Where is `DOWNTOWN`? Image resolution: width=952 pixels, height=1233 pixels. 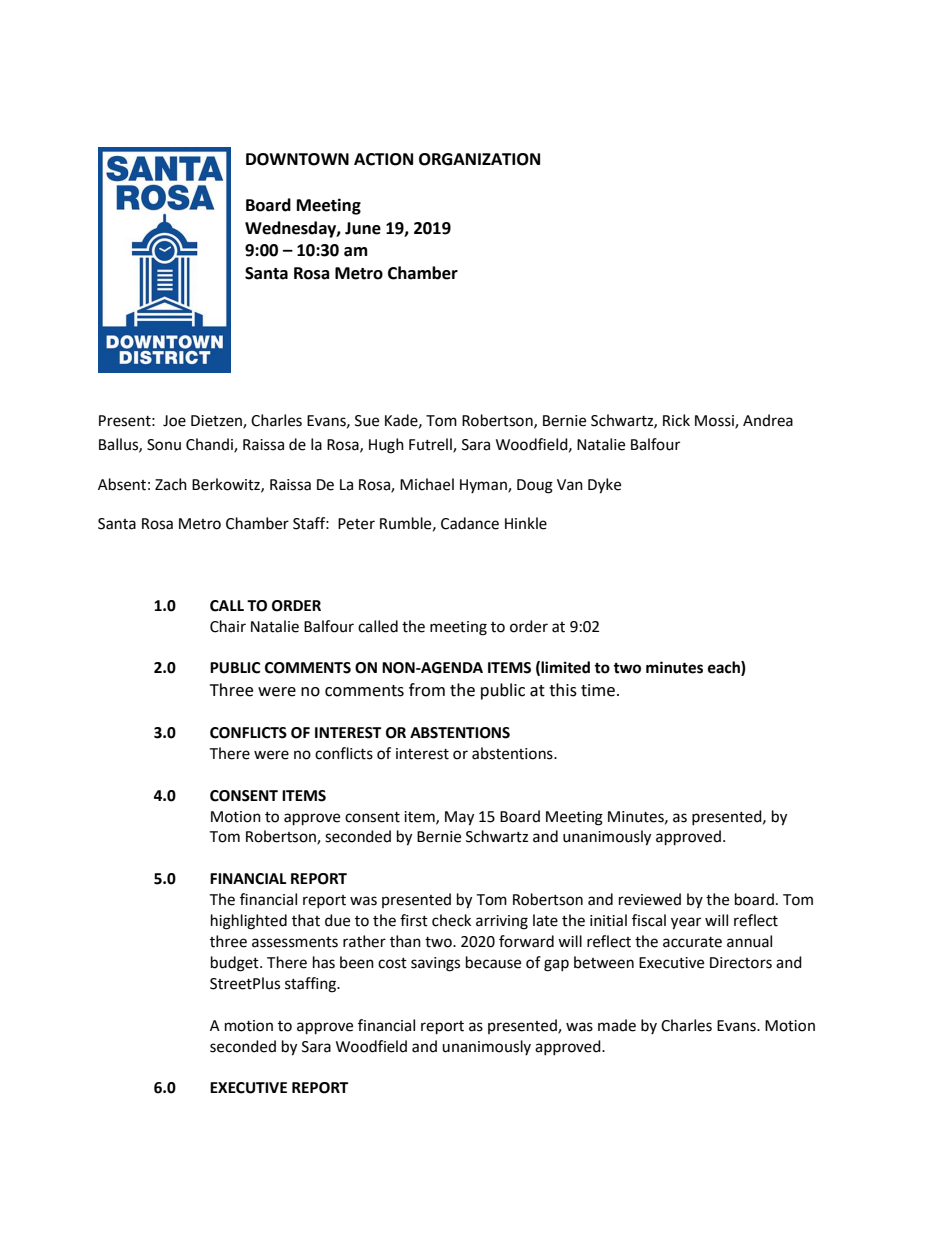 DOWNTOWN is located at coordinates (297, 159).
